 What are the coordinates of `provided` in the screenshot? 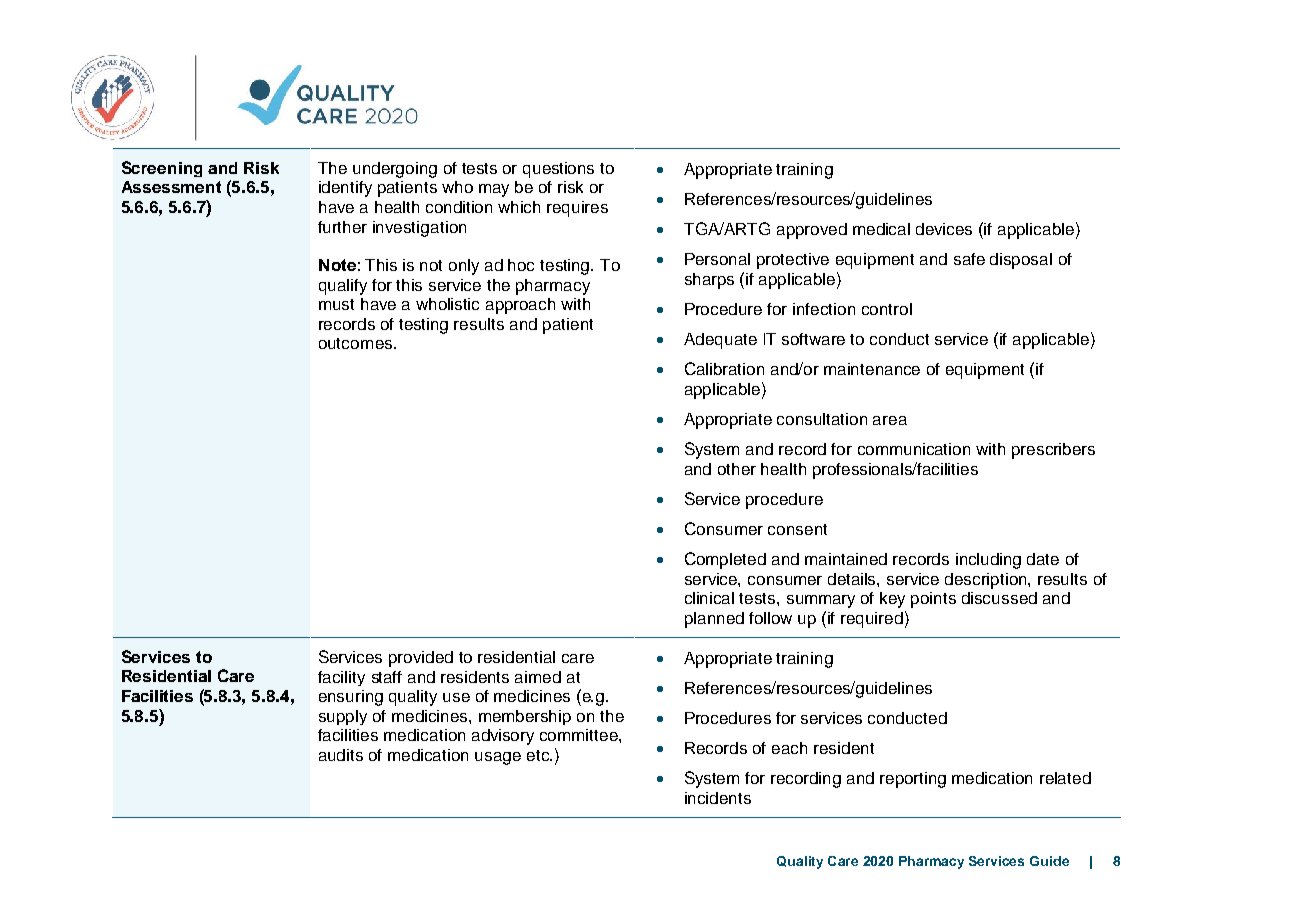 It's located at (421, 659).
